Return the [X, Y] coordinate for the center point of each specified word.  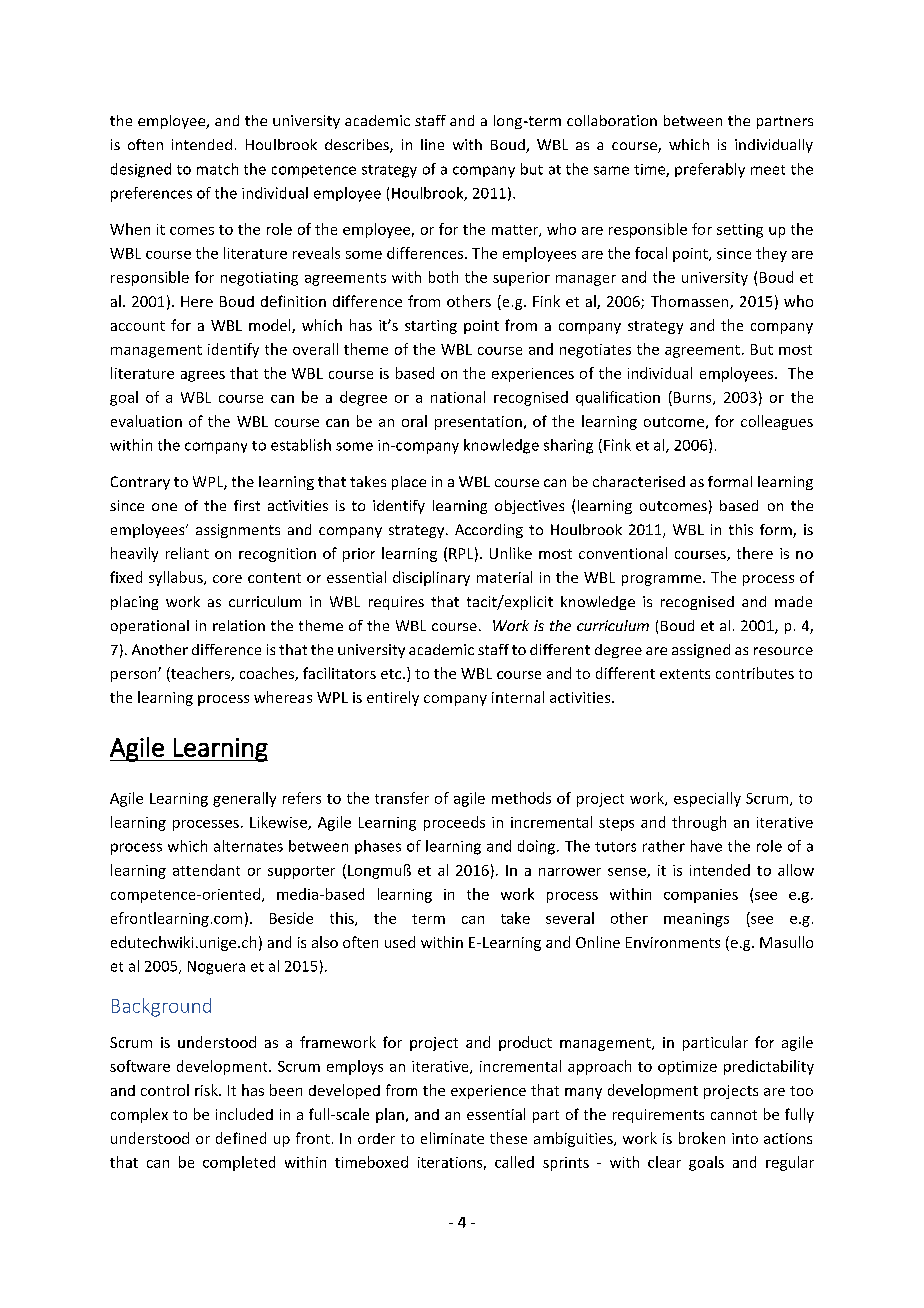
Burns [694, 398]
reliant [187, 553]
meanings [696, 920]
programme [663, 580]
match [217, 169]
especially [707, 799]
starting [431, 327]
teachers [200, 674]
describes [358, 146]
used [400, 942]
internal [518, 697]
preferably [710, 170]
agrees [203, 376]
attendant [206, 870]
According [489, 531]
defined [241, 1138]
